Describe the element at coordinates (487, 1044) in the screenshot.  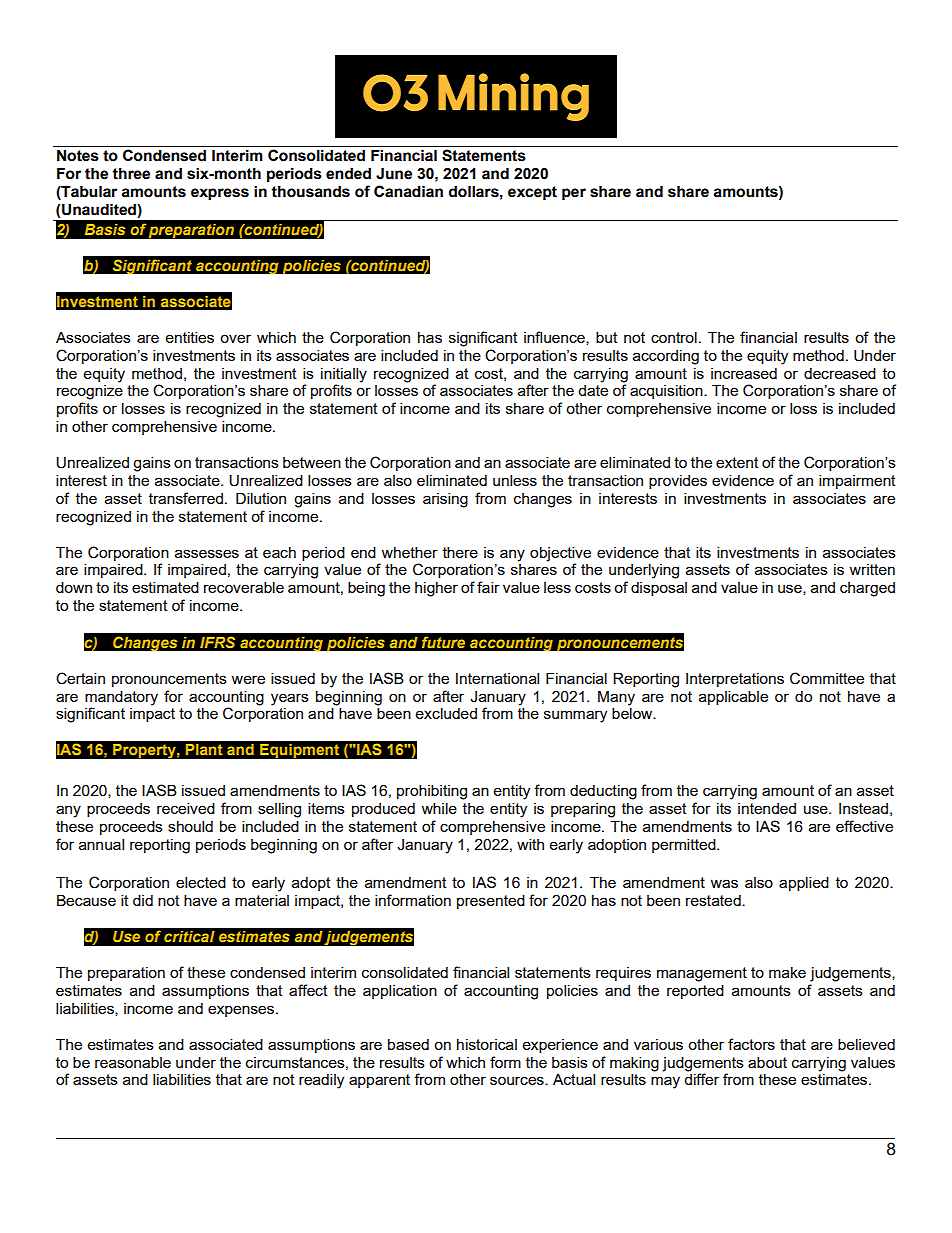
I see `historical` at that location.
